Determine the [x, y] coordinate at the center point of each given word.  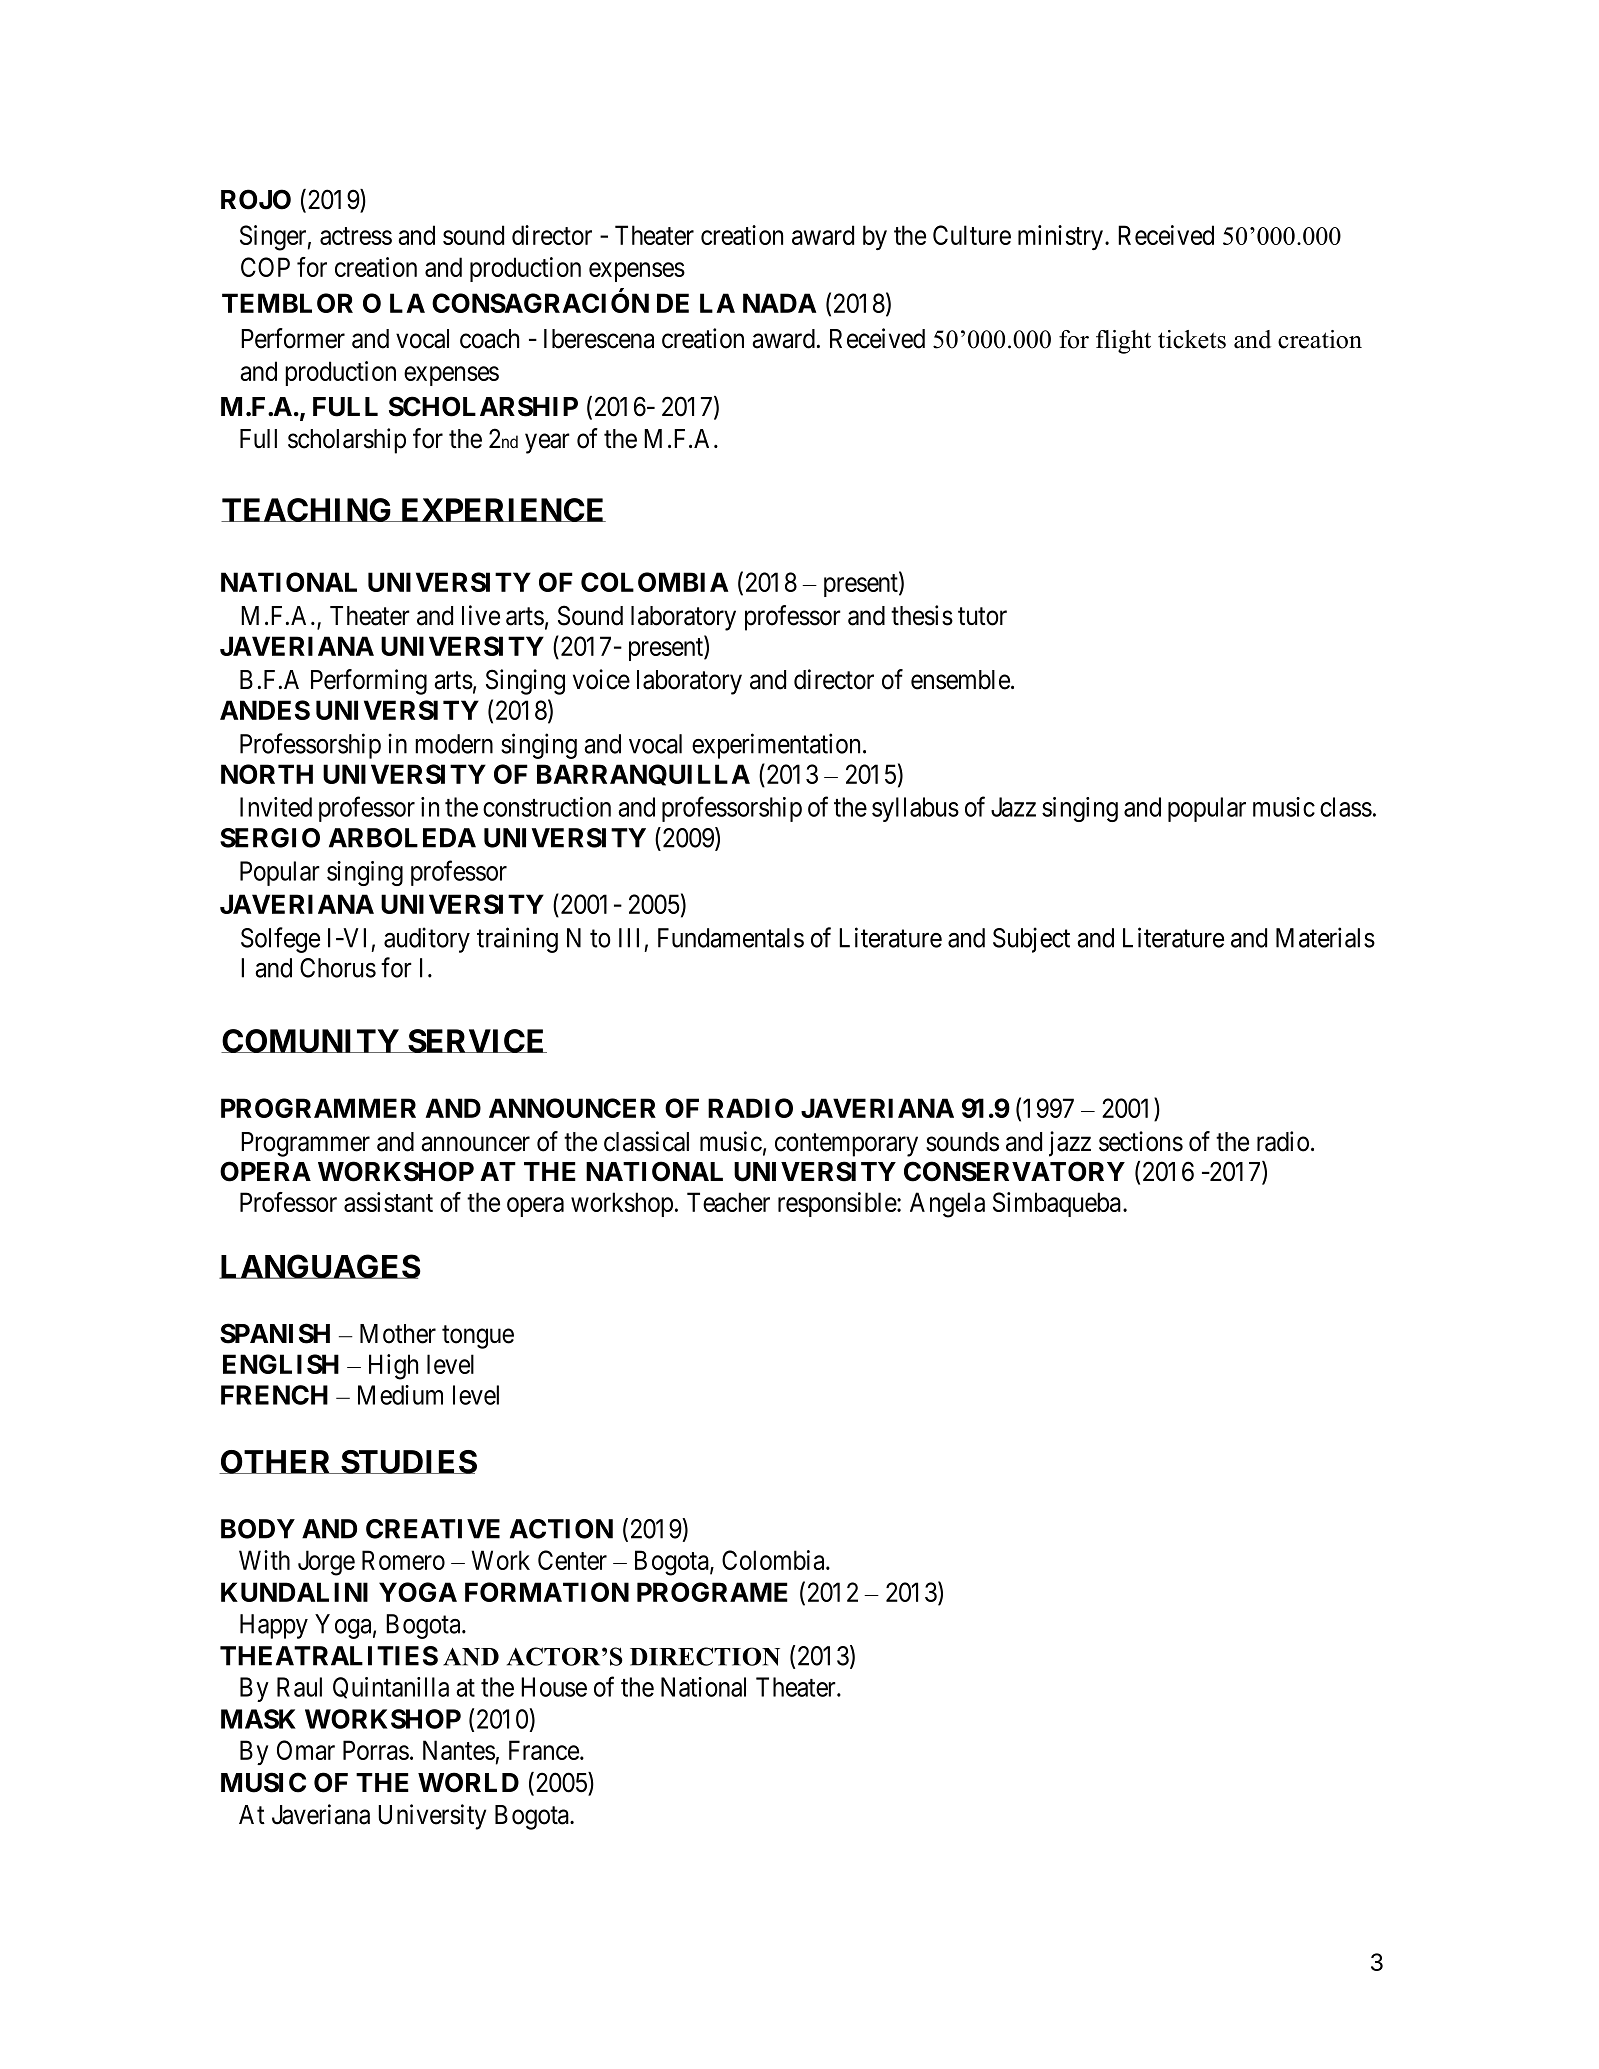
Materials [1325, 937]
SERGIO [270, 838]
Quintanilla [391, 1688]
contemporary [846, 1145]
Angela [947, 1205]
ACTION [561, 1529]
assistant [388, 1202]
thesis [922, 615]
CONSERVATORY [1014, 1171]
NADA [779, 303]
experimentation [776, 746]
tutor [982, 617]
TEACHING [307, 510]
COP [265, 267]
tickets [1192, 339]
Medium [400, 1395]
